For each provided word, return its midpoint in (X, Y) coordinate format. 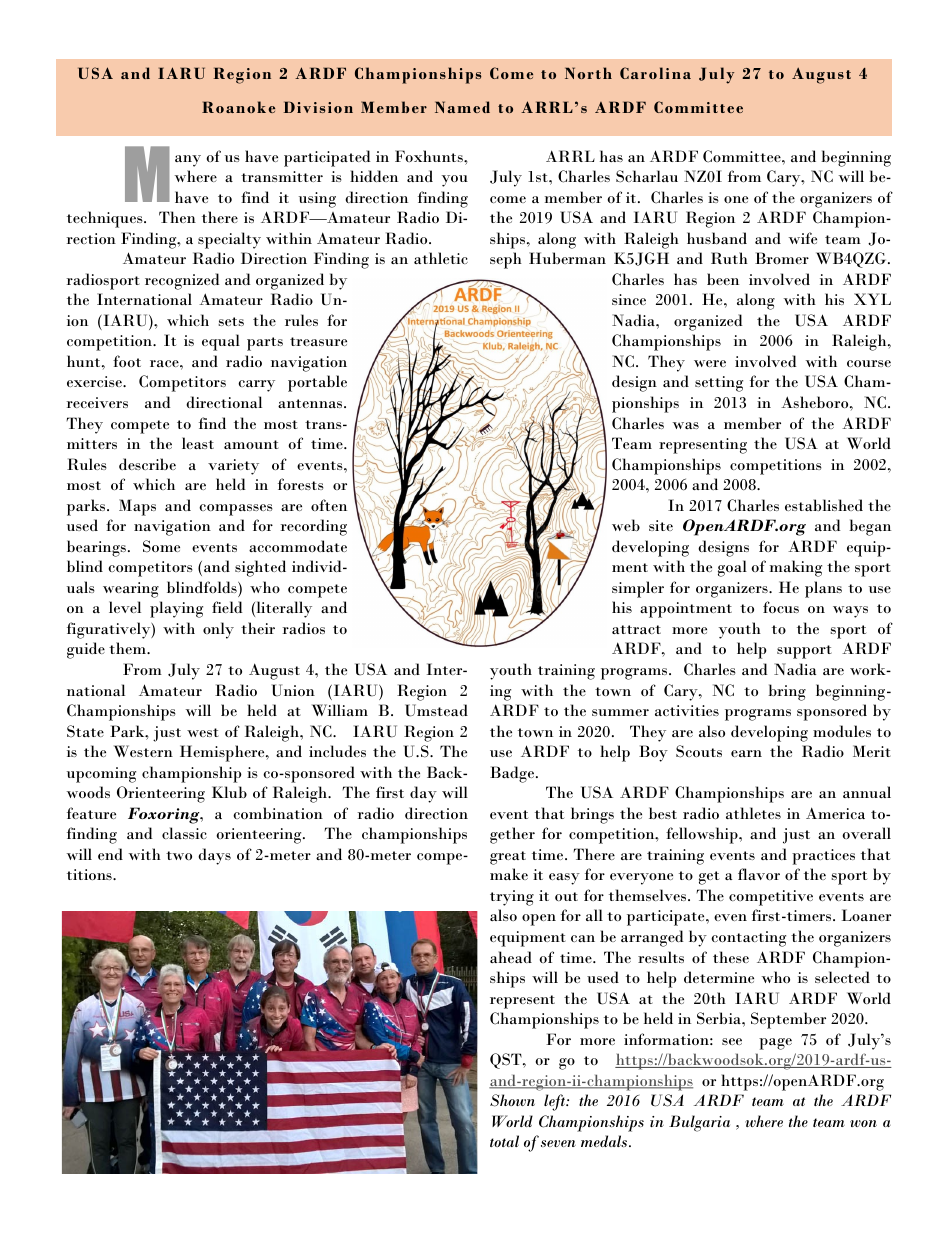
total (504, 1141)
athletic (441, 258)
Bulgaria (699, 1123)
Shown (512, 1100)
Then (177, 217)
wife (803, 238)
